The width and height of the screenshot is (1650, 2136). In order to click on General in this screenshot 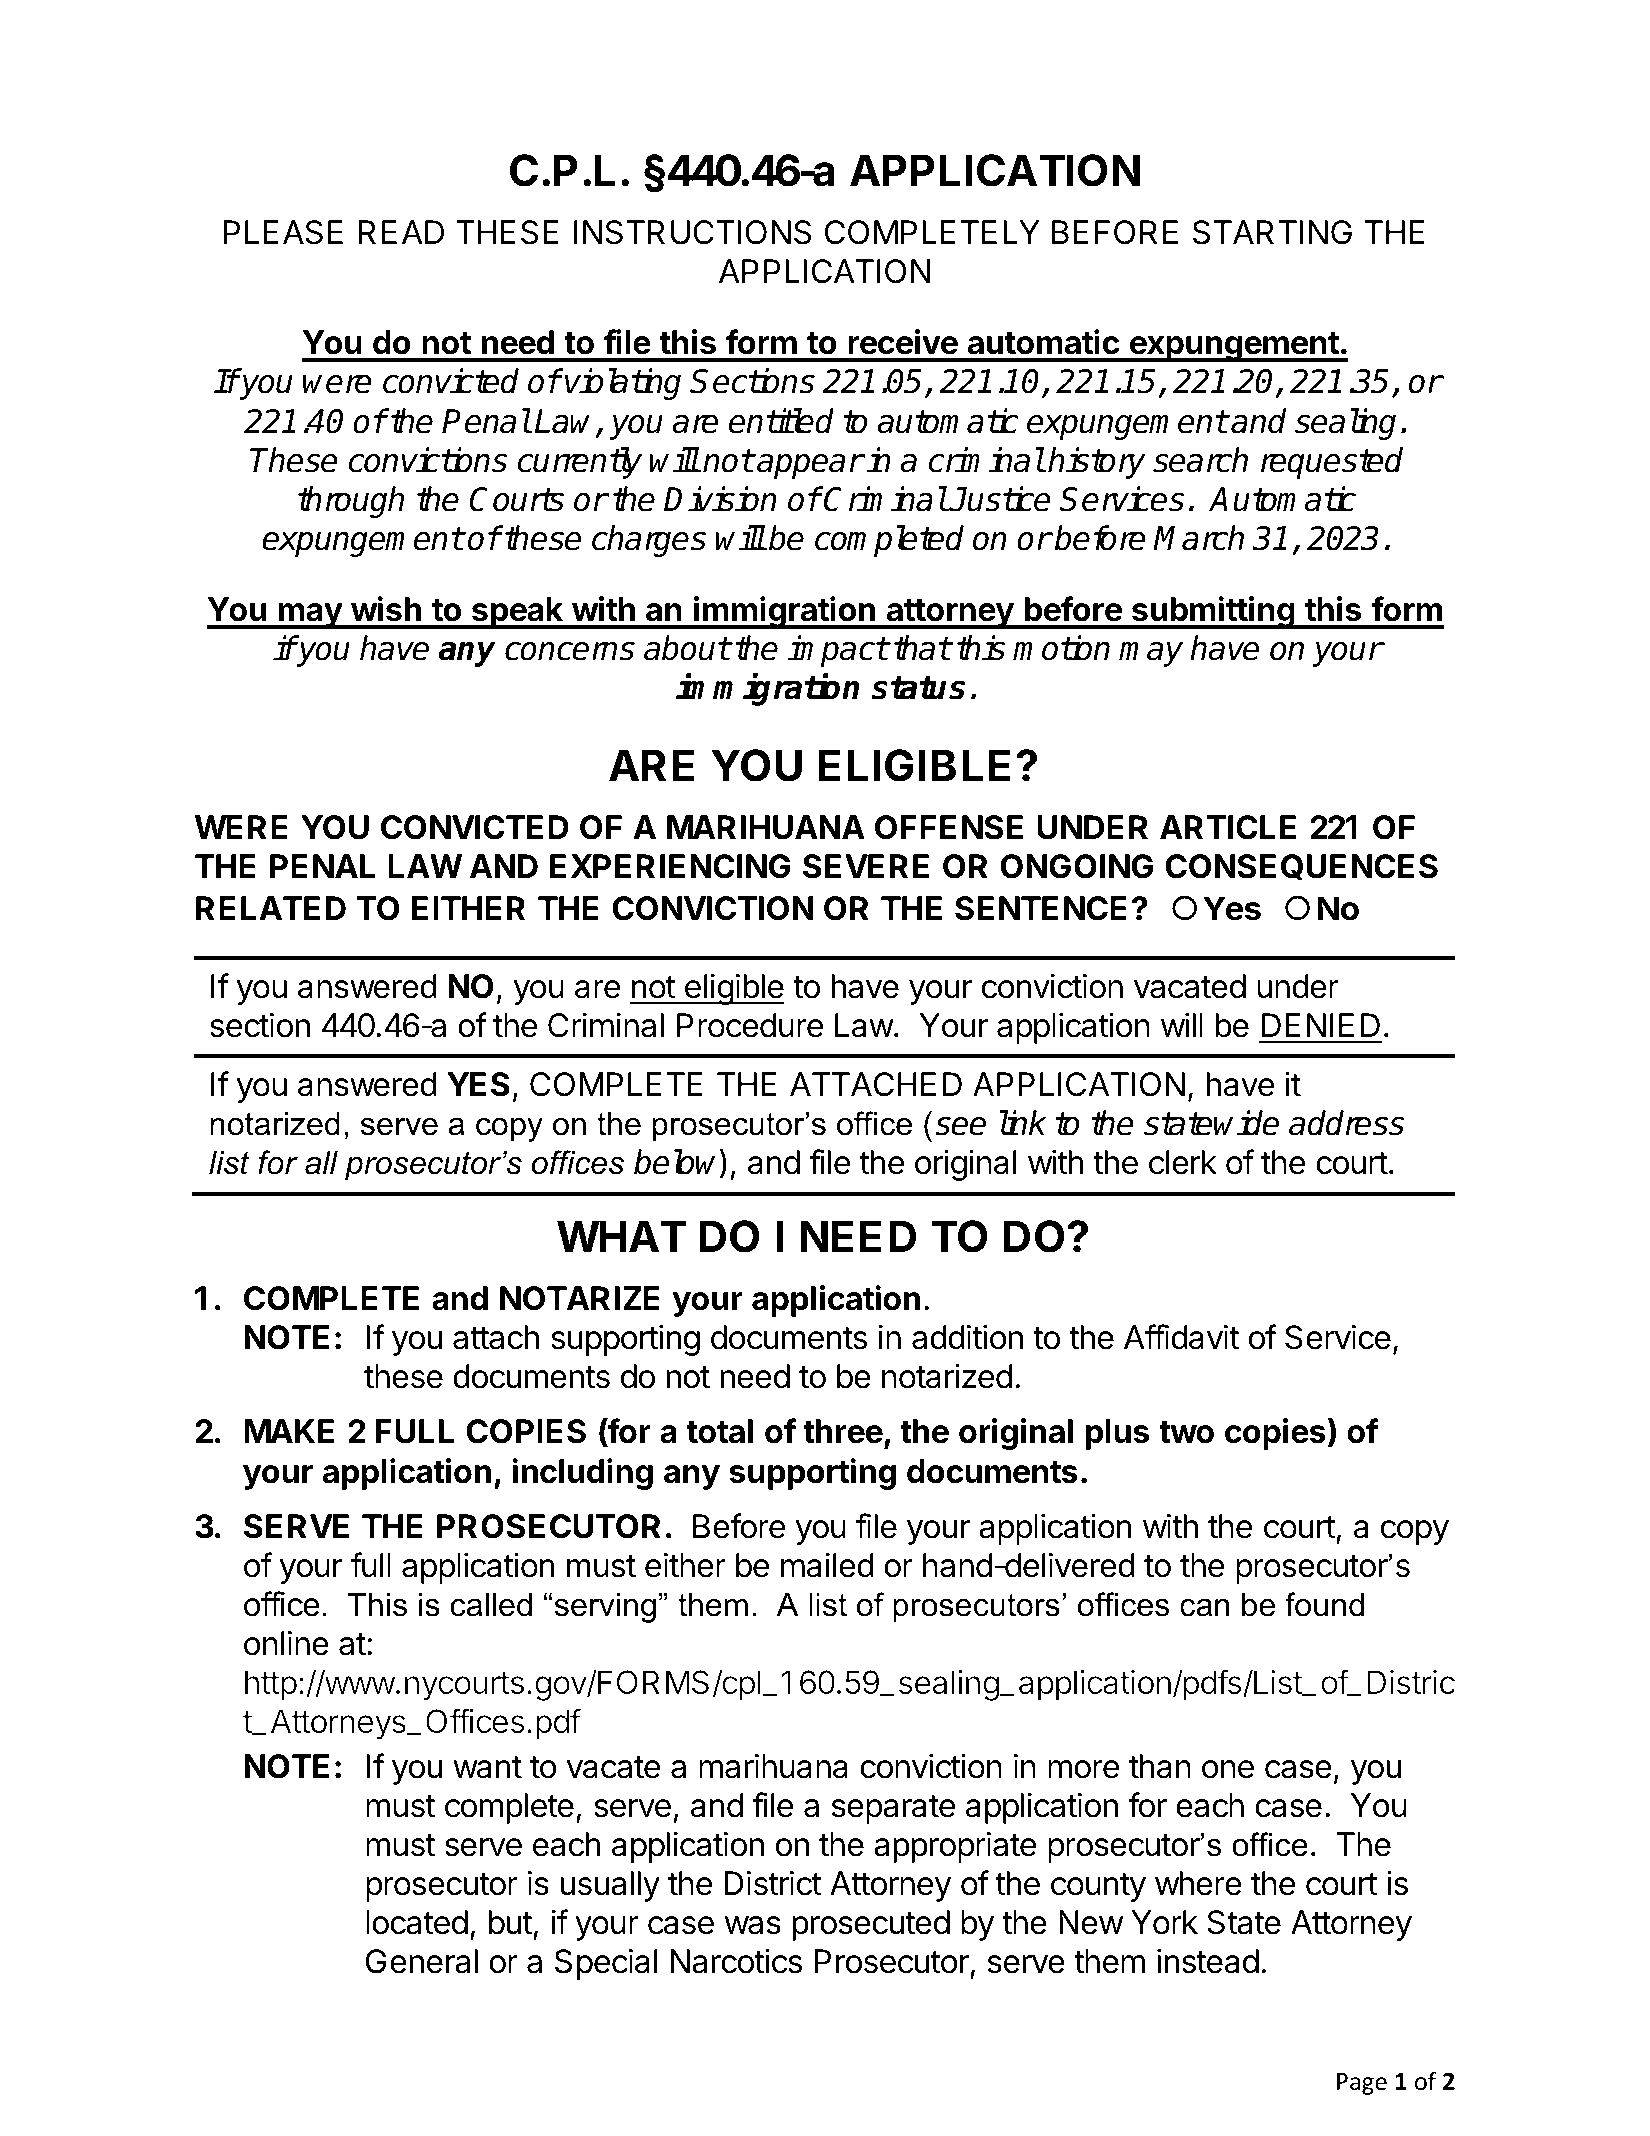, I will do `click(422, 1961)`.
